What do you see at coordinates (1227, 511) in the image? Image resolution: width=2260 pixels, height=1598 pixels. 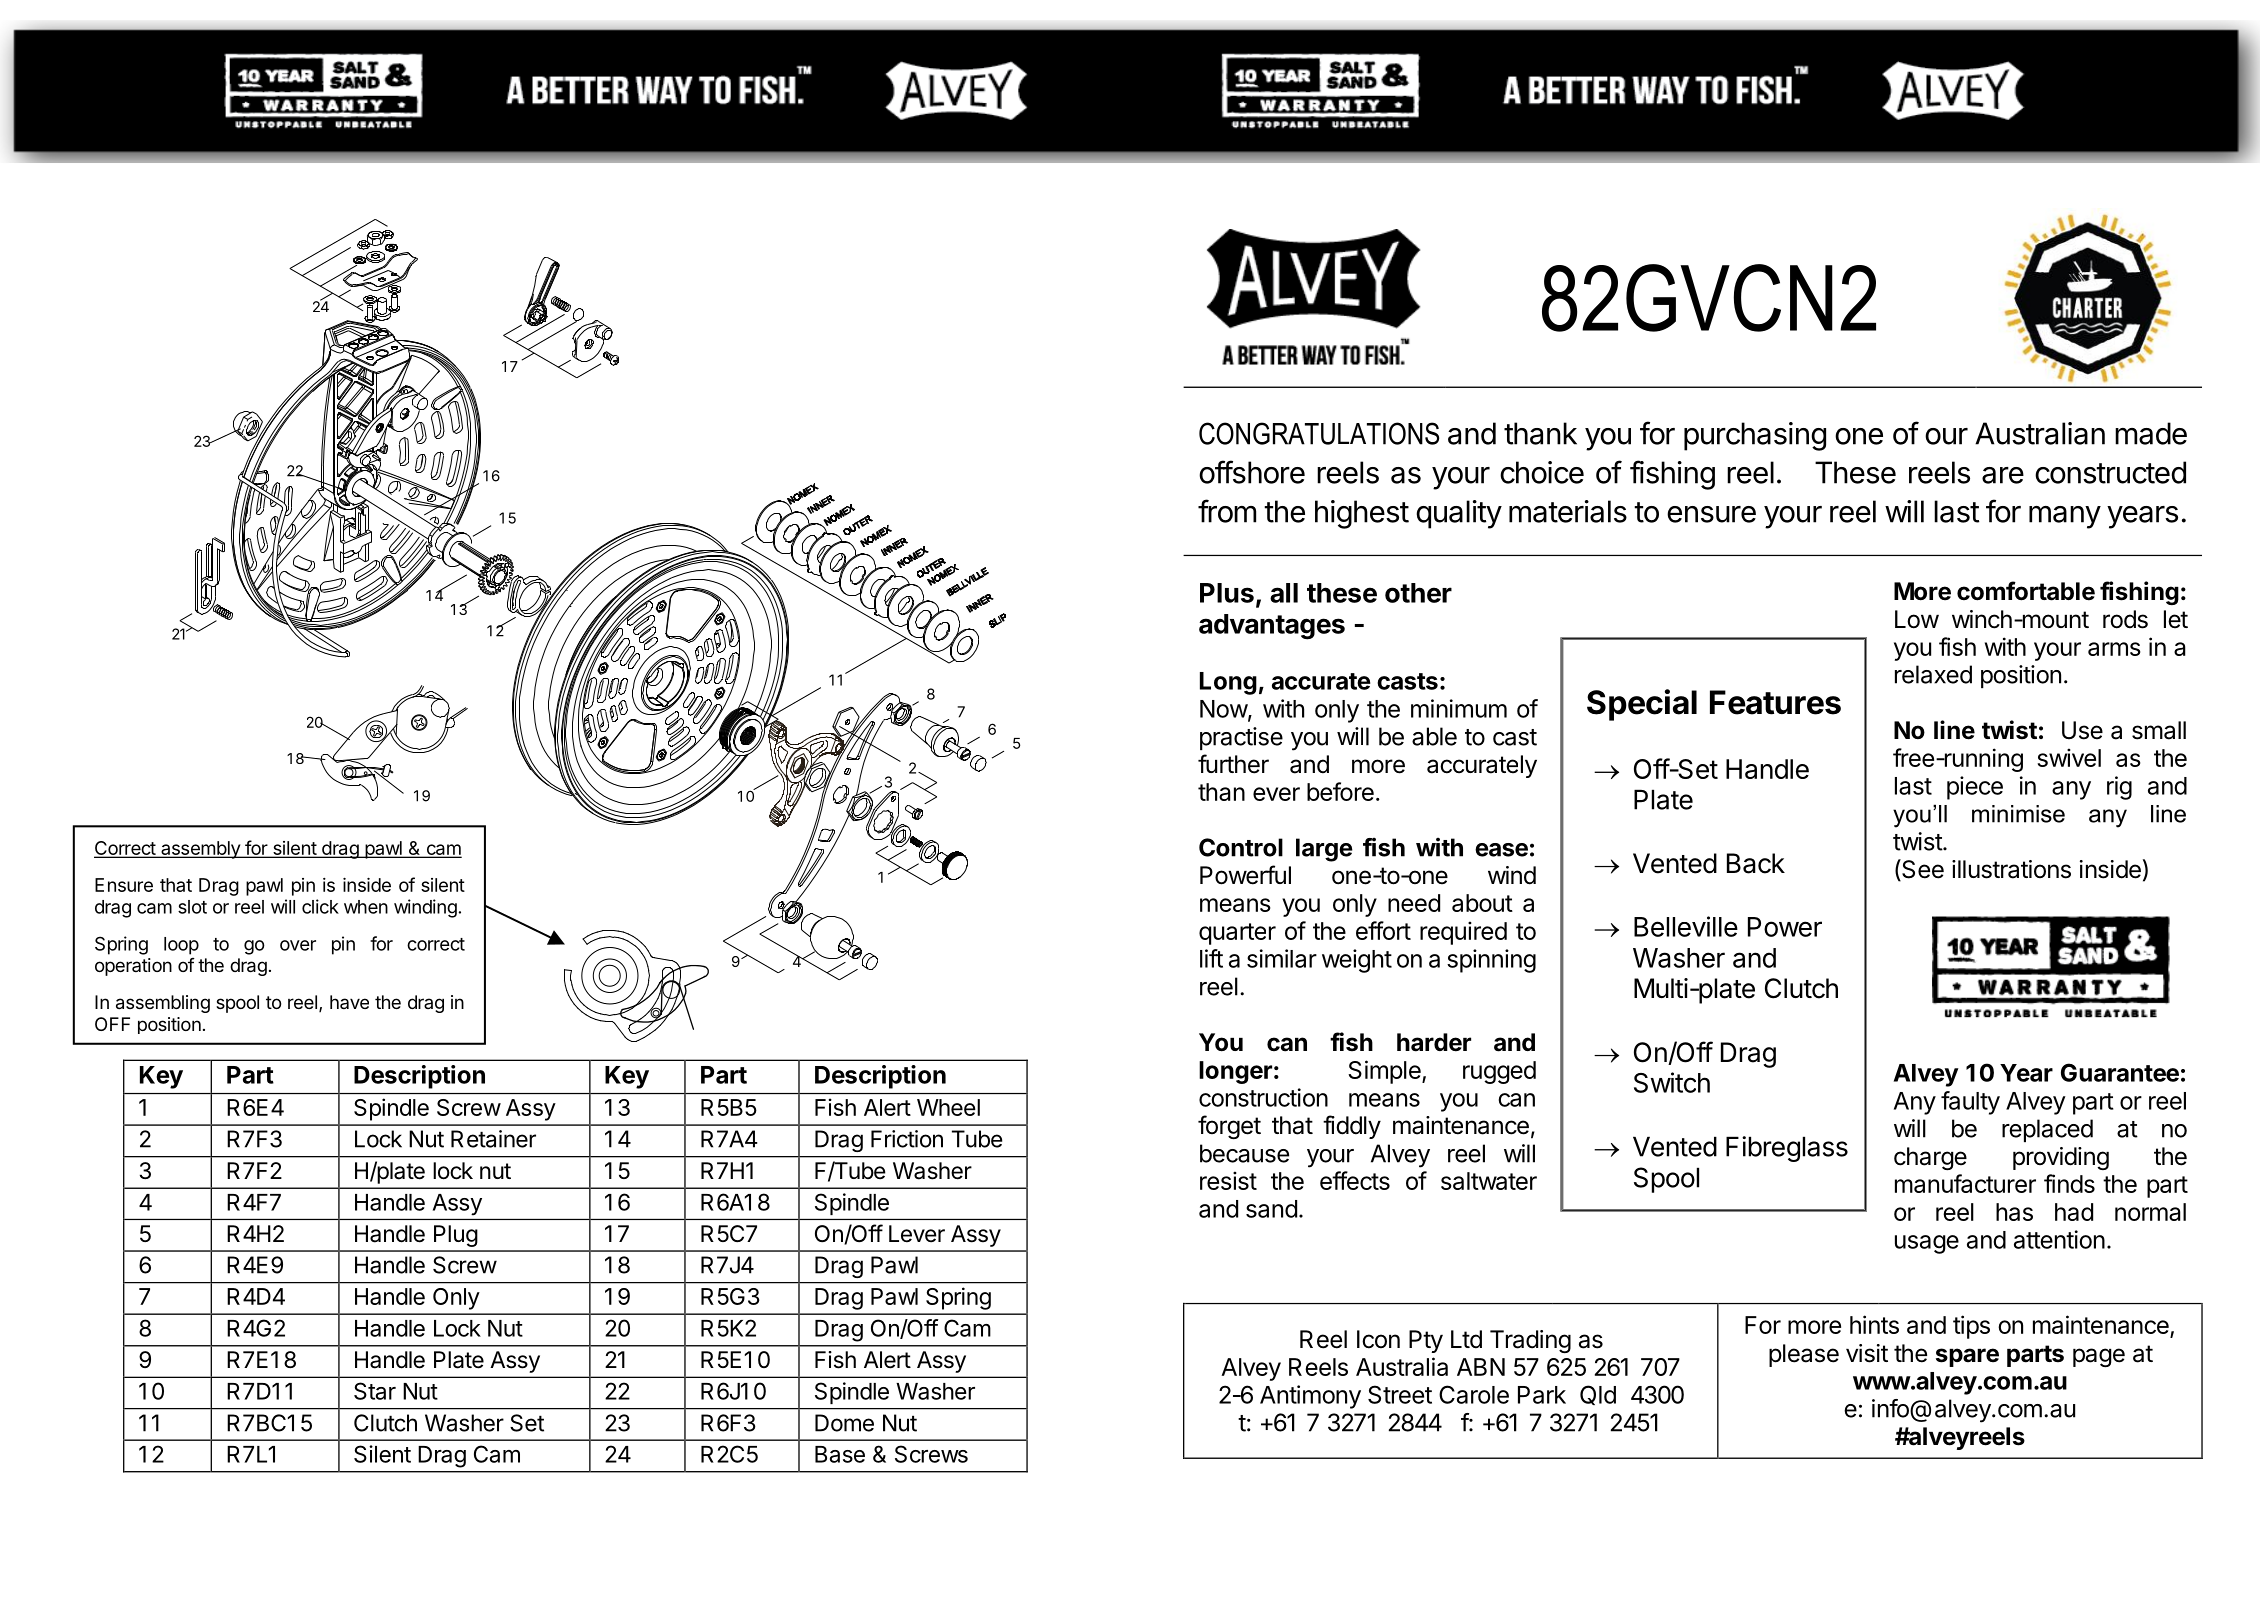 I see `from` at bounding box center [1227, 511].
